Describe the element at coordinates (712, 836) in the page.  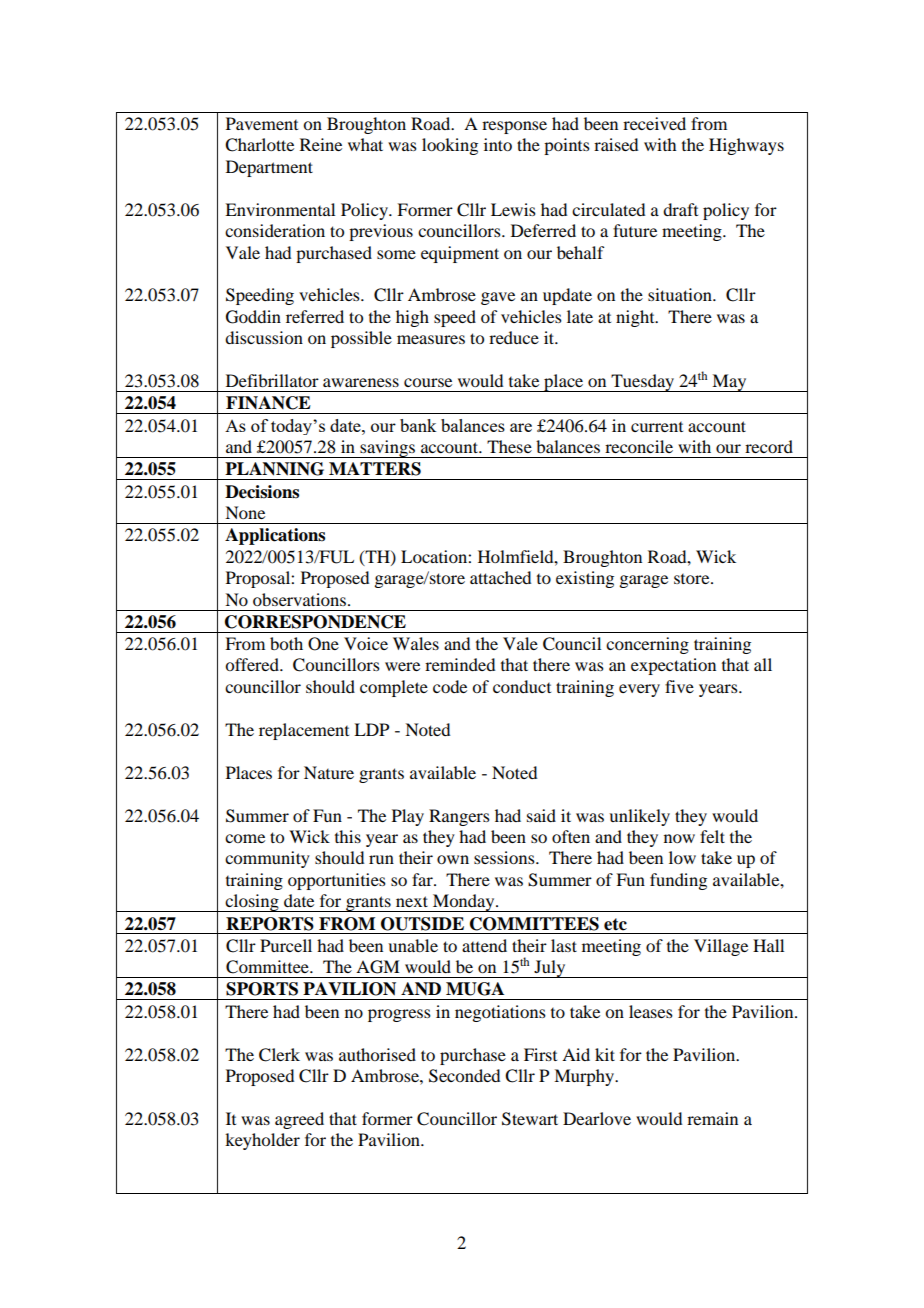
I see `felt` at that location.
